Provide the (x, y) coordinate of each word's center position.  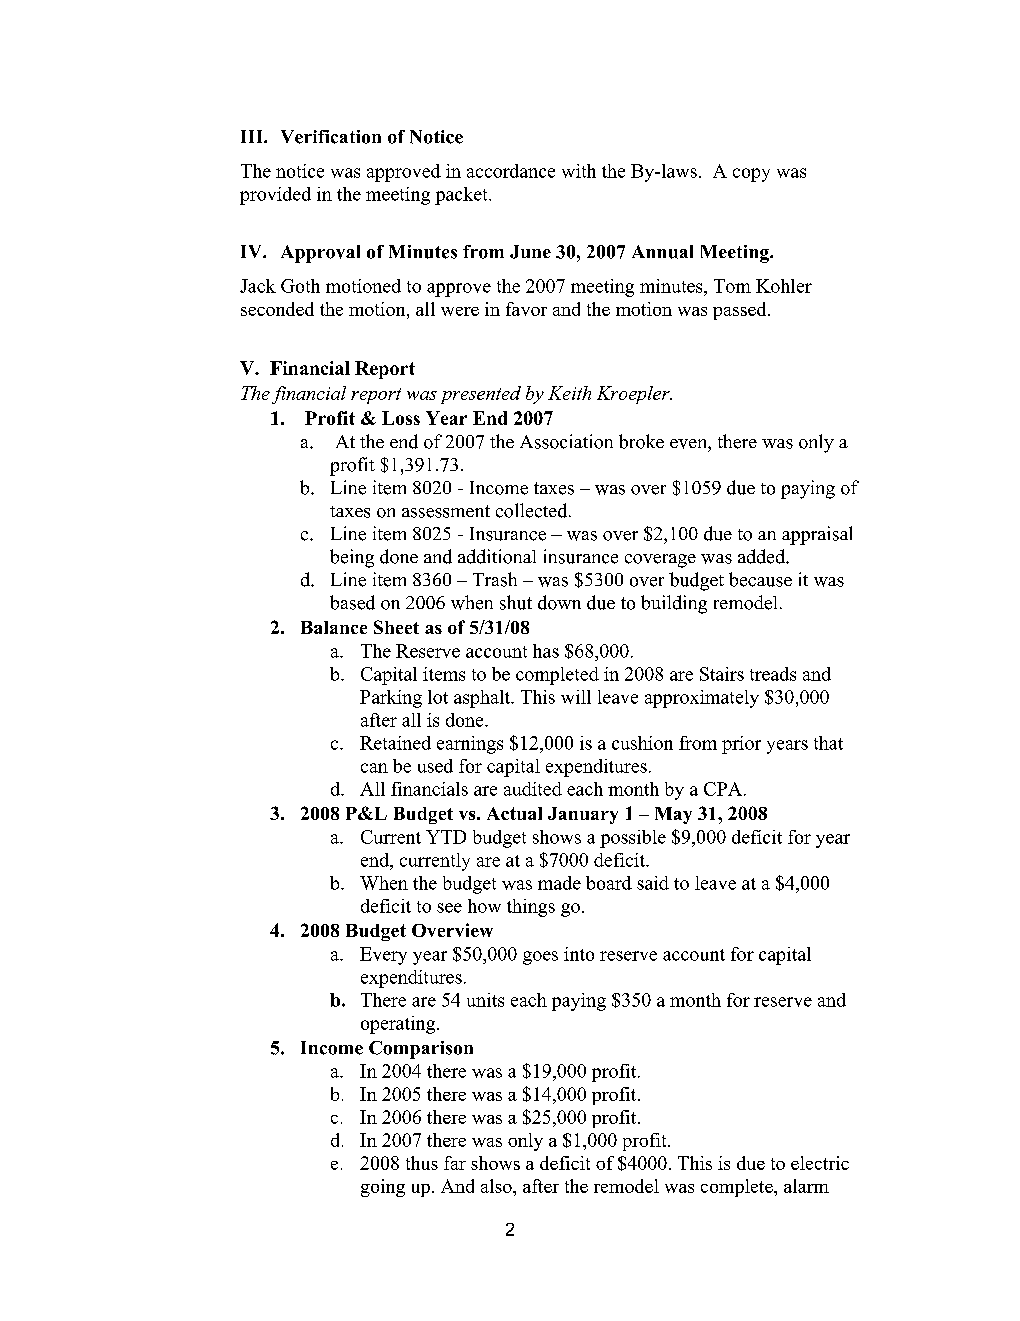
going (383, 1188)
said (653, 883)
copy (751, 175)
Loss (401, 418)
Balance (334, 627)
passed (741, 311)
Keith (569, 393)
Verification (331, 137)
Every (383, 956)
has (546, 651)
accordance (511, 171)
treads (773, 674)
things (531, 908)
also (497, 1186)
